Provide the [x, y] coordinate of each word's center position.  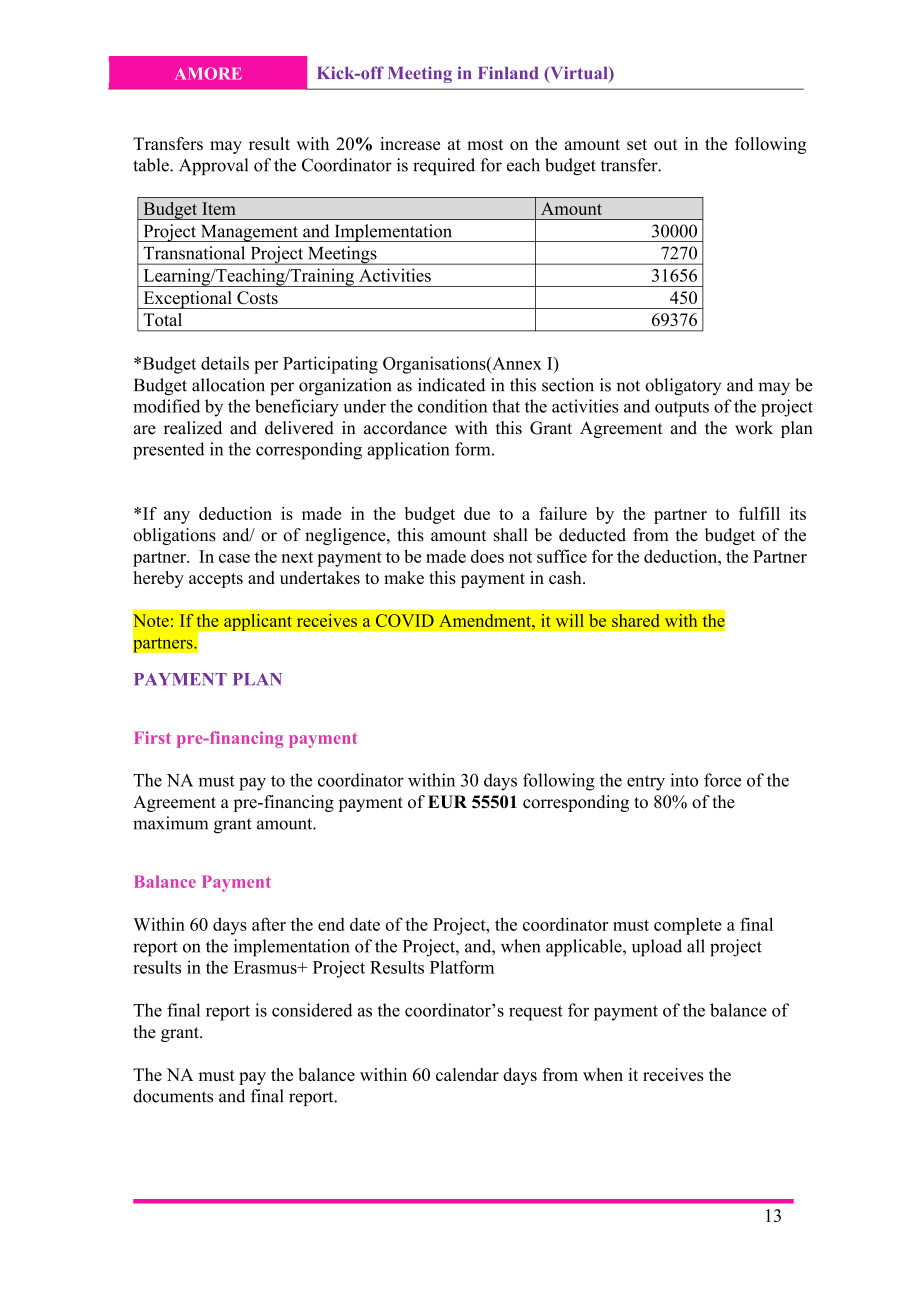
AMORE [208, 73]
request [536, 1013]
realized [193, 428]
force [722, 780]
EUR [447, 802]
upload [657, 948]
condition [453, 406]
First [153, 737]
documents [173, 1096]
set [637, 144]
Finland [508, 72]
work [754, 428]
